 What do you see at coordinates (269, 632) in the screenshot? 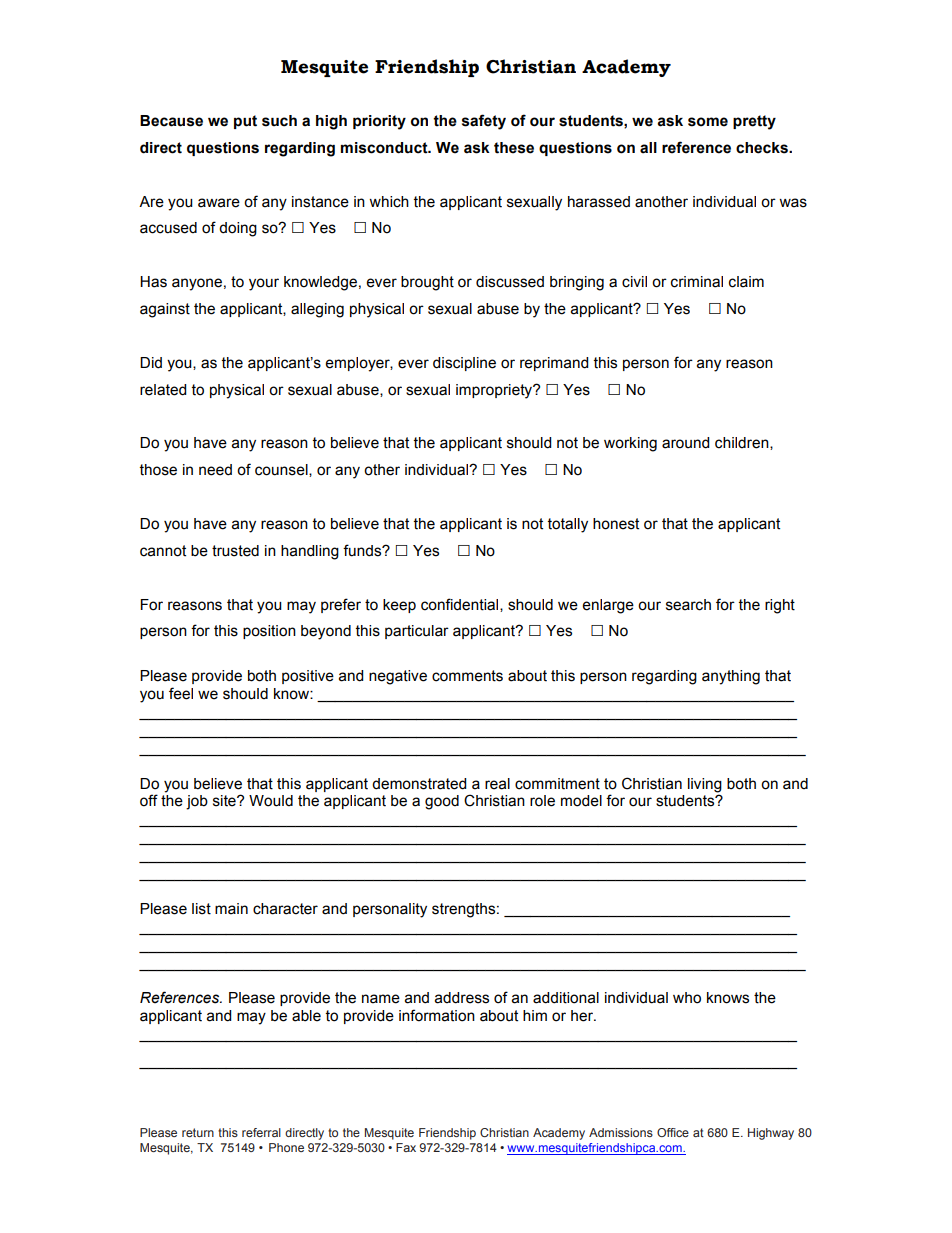
I see `position` at bounding box center [269, 632].
